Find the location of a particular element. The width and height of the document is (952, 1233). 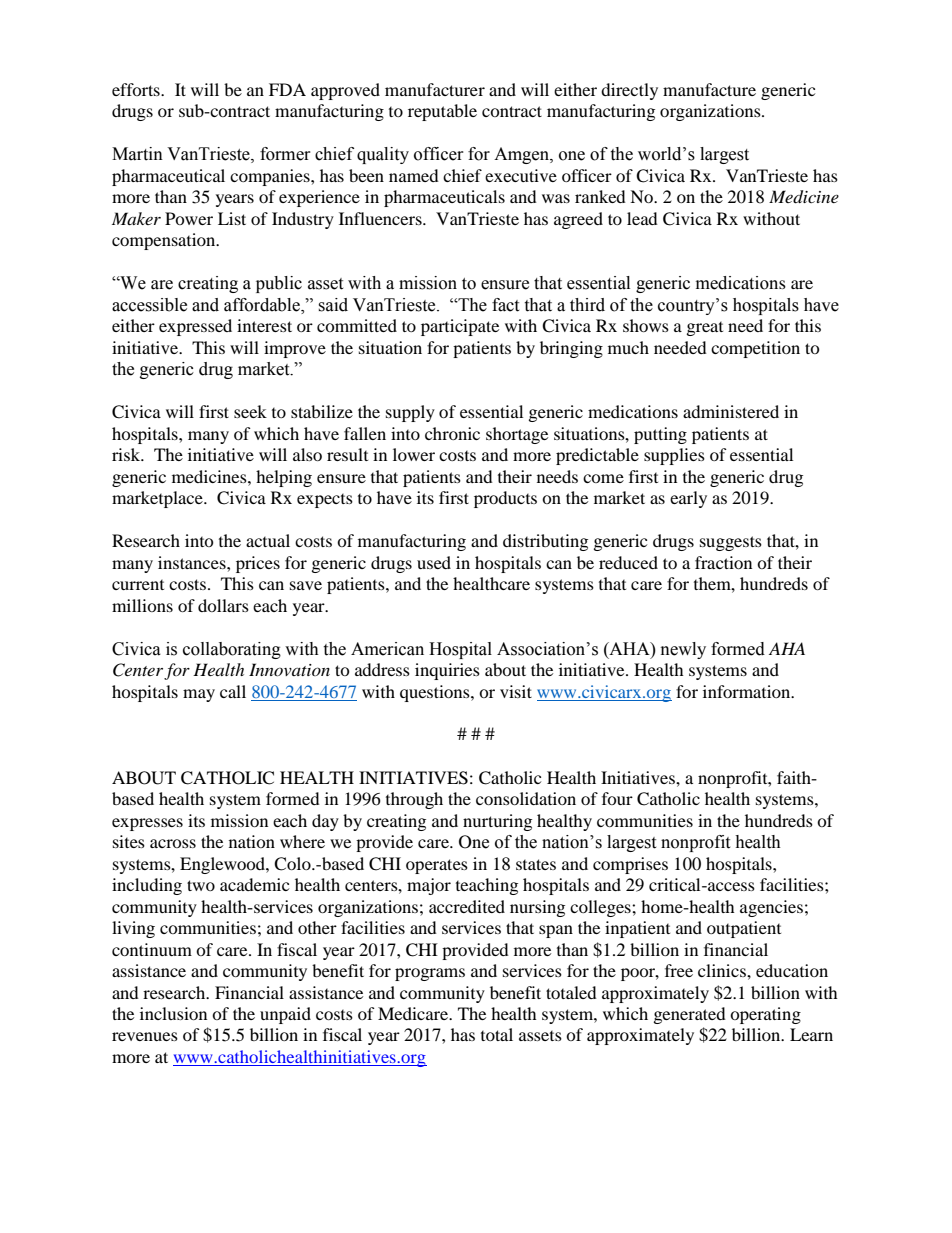

questions is located at coordinates (436, 693).
